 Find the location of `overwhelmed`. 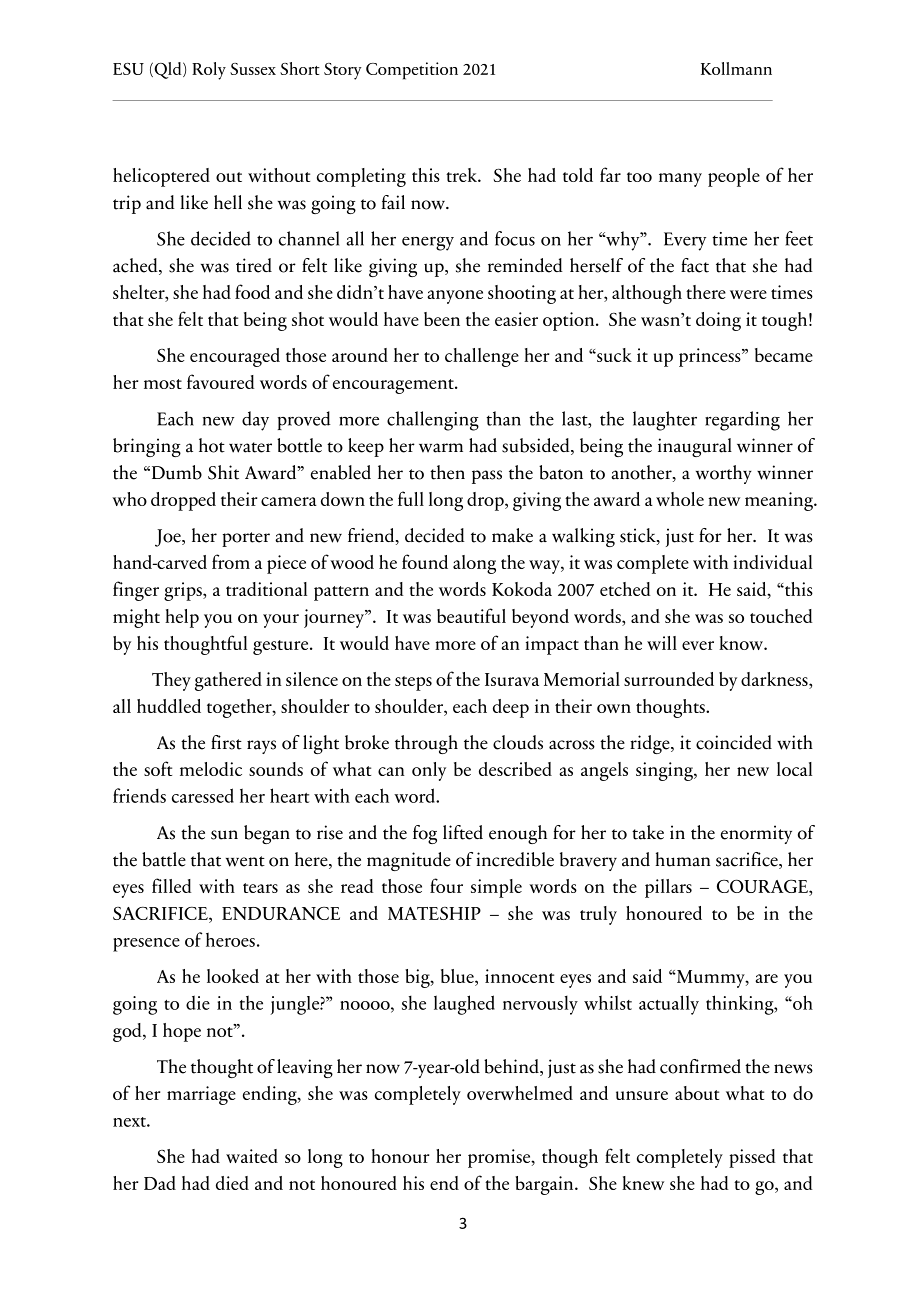

overwhelmed is located at coordinates (520, 1093).
